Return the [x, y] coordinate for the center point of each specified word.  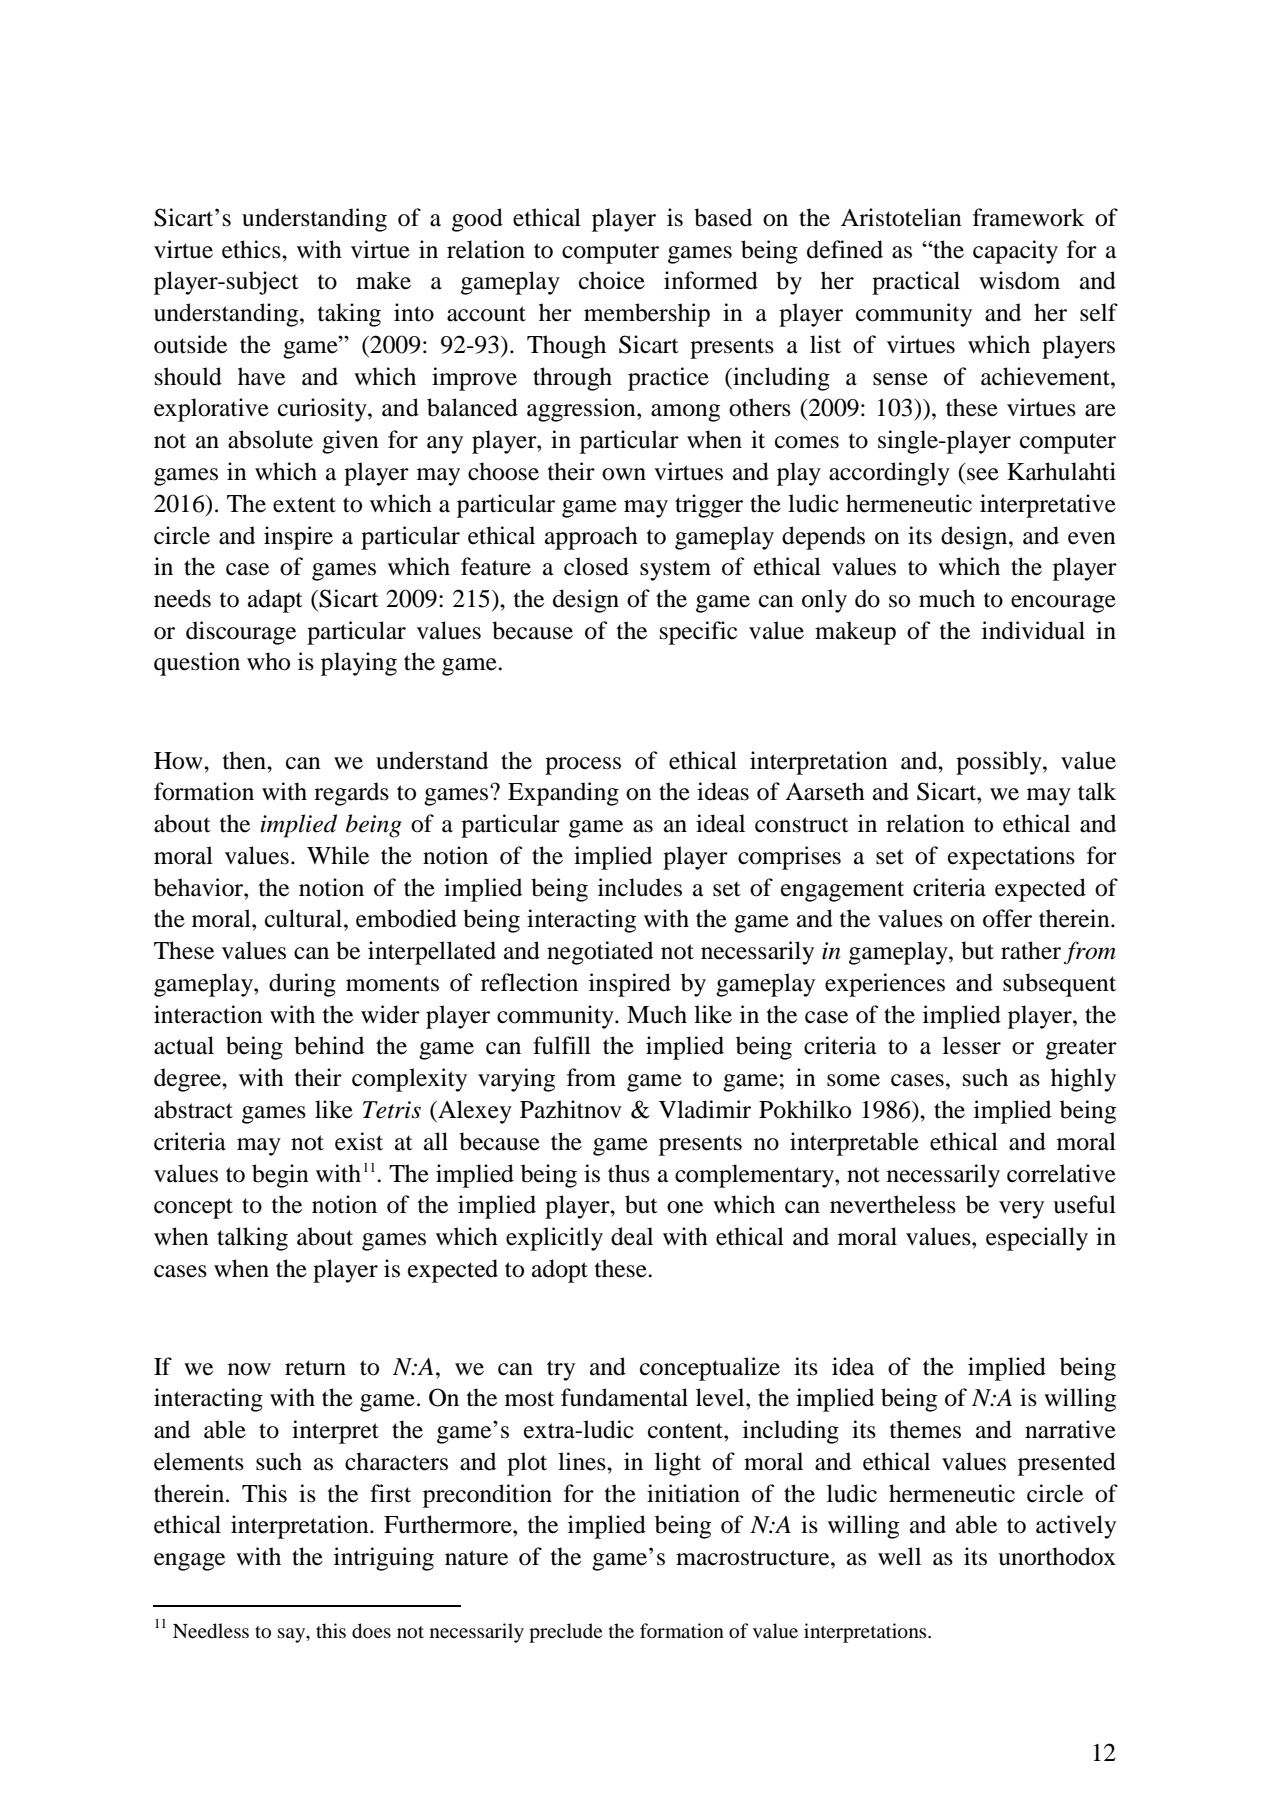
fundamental [624, 1397]
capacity [1015, 252]
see [983, 474]
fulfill [562, 1045]
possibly [1000, 763]
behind [329, 1045]
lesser [972, 1045]
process [583, 766]
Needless [211, 1631]
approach [591, 538]
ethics [252, 249]
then [245, 760]
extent [304, 505]
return [315, 1368]
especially [1037, 1239]
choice [612, 280]
